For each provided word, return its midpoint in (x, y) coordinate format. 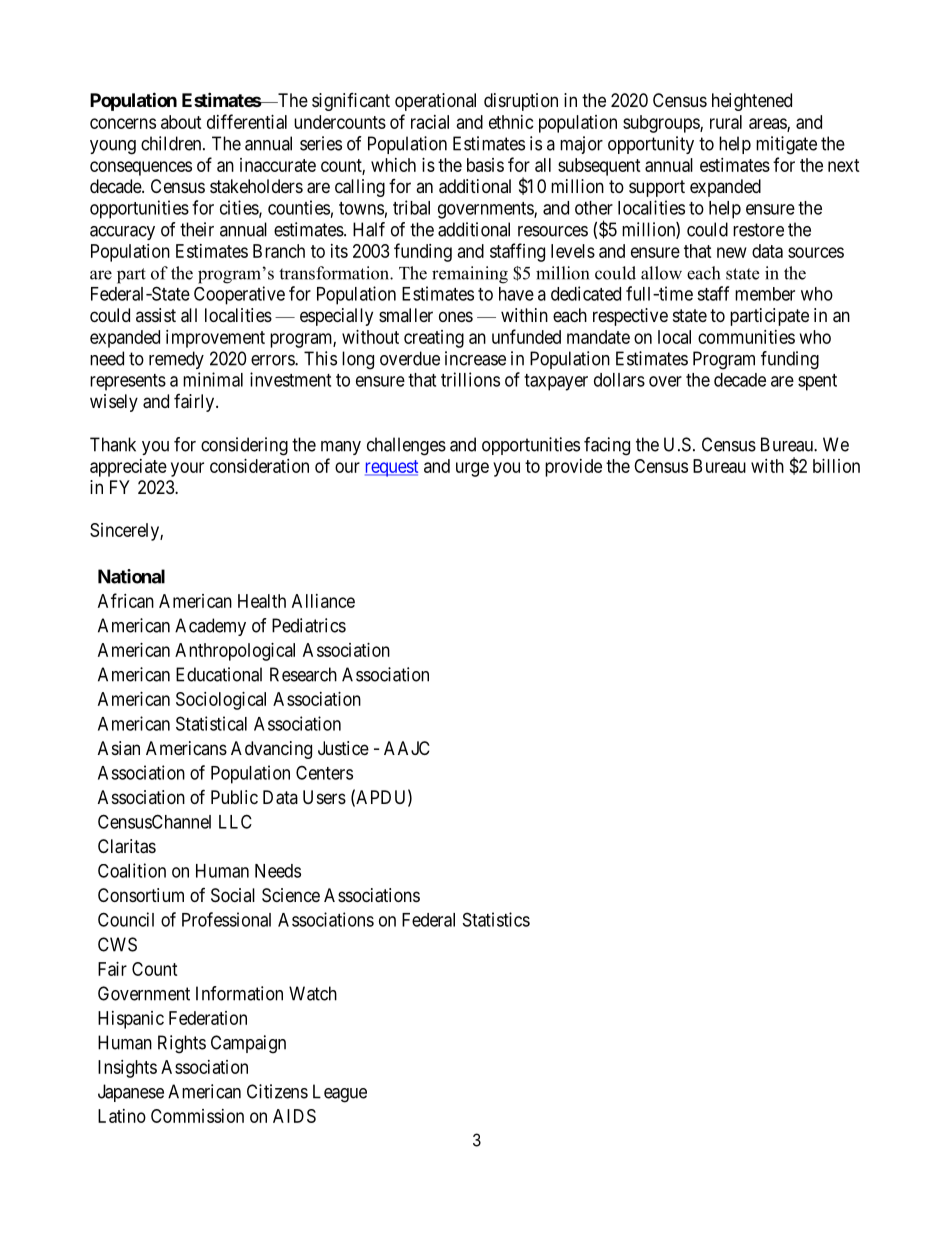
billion (836, 466)
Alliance (323, 601)
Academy (210, 627)
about (181, 122)
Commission (197, 1116)
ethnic (511, 122)
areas (768, 125)
